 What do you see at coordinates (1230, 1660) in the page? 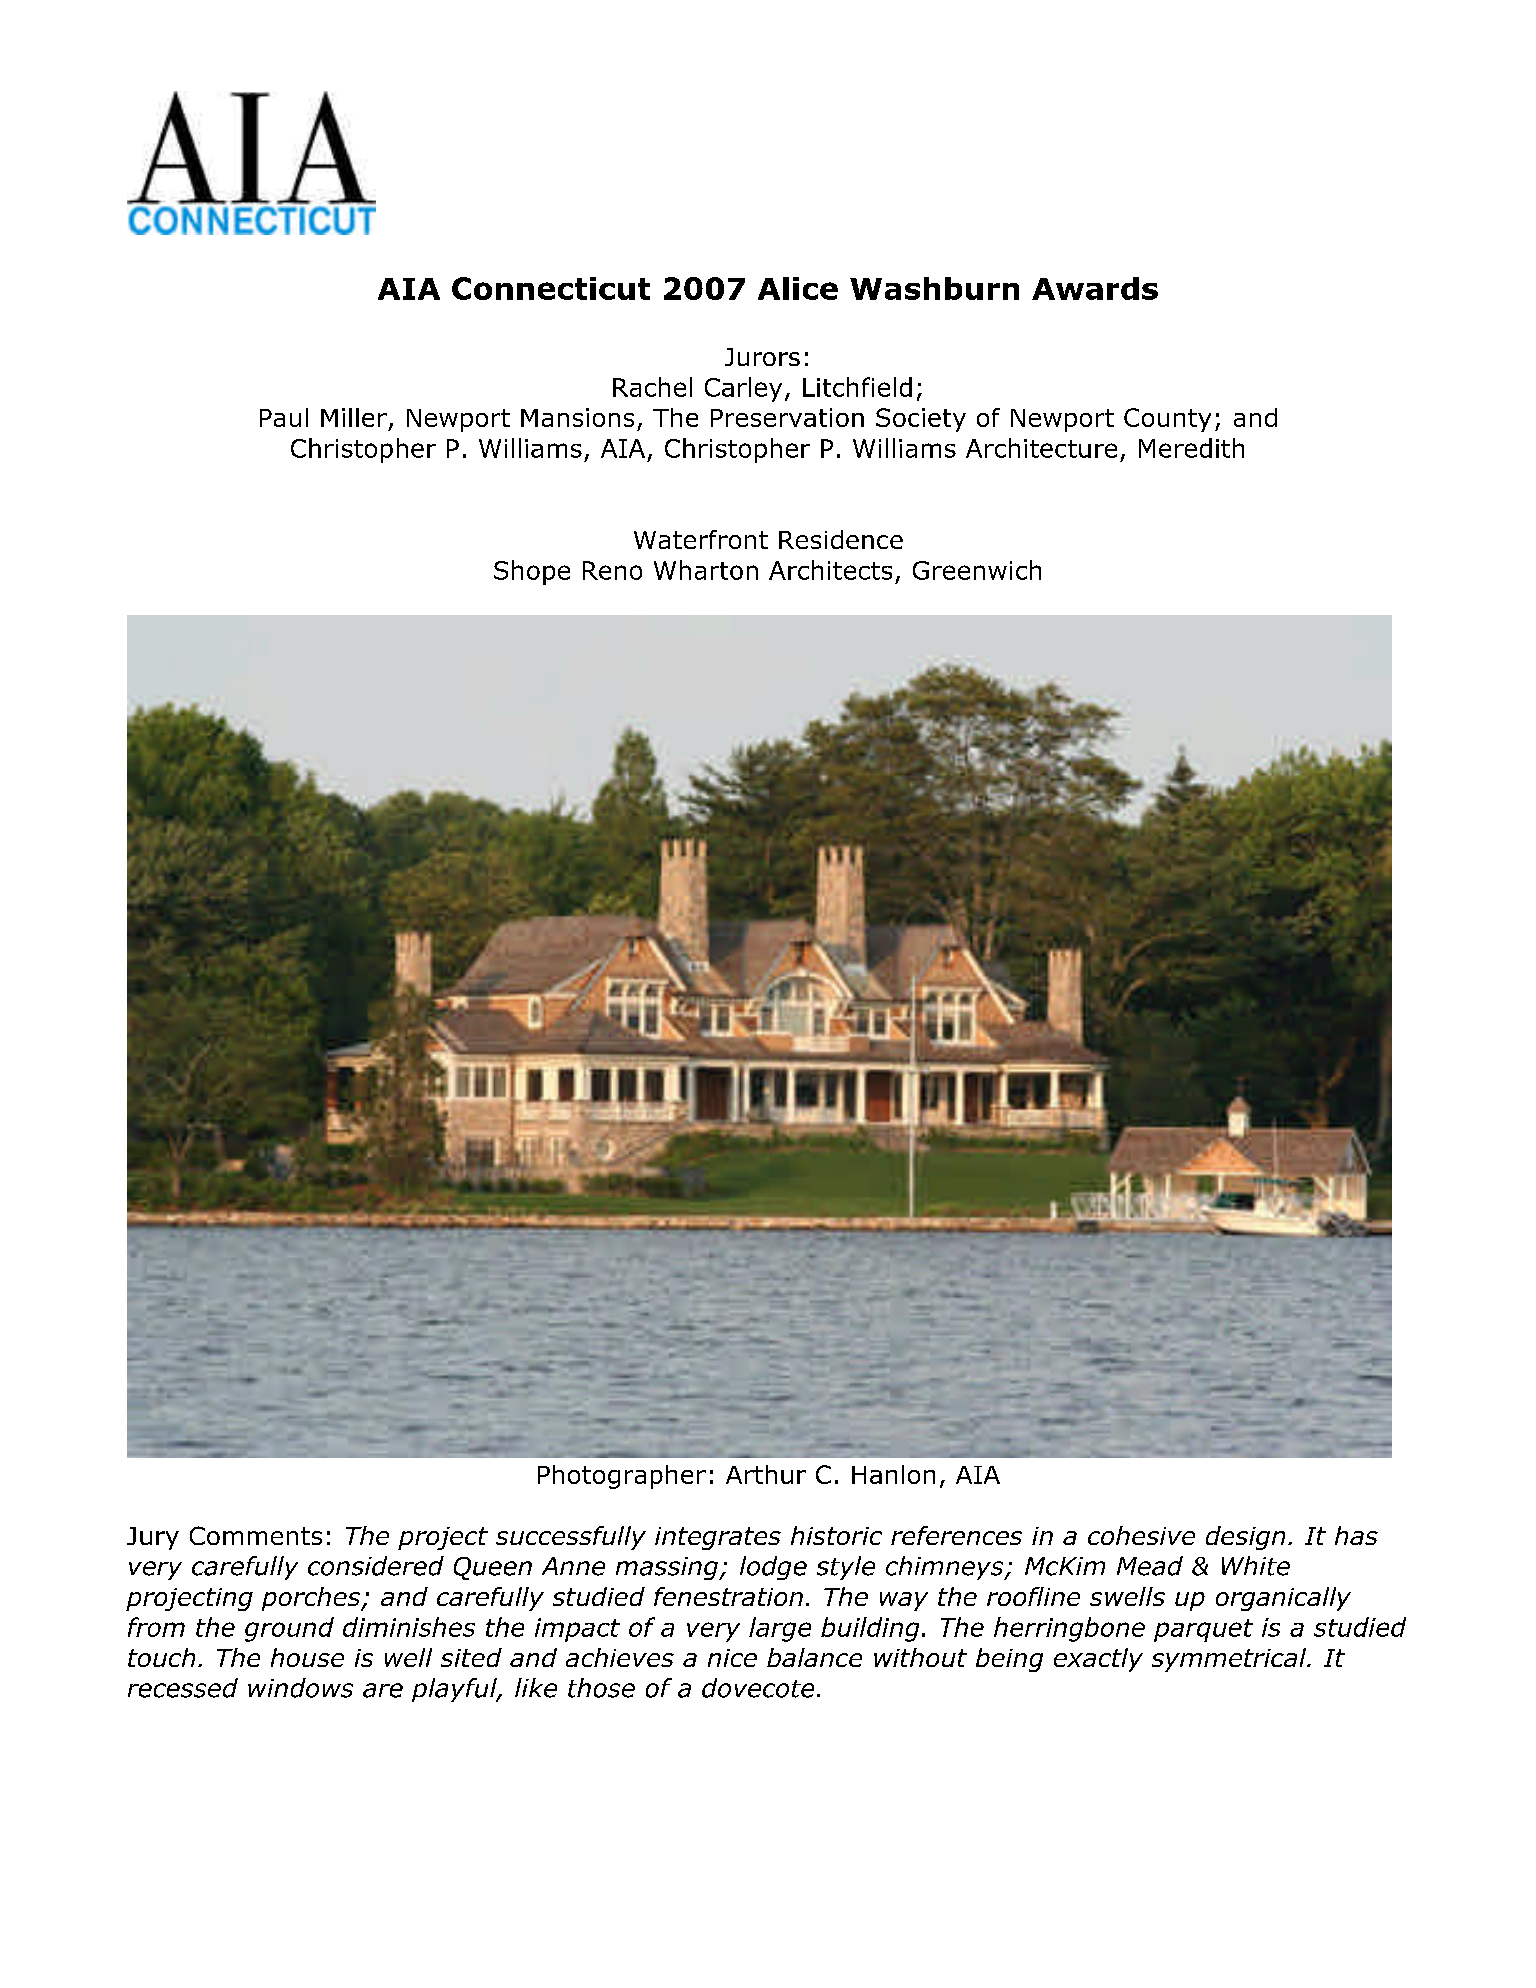
I see `symmetrical` at bounding box center [1230, 1660].
